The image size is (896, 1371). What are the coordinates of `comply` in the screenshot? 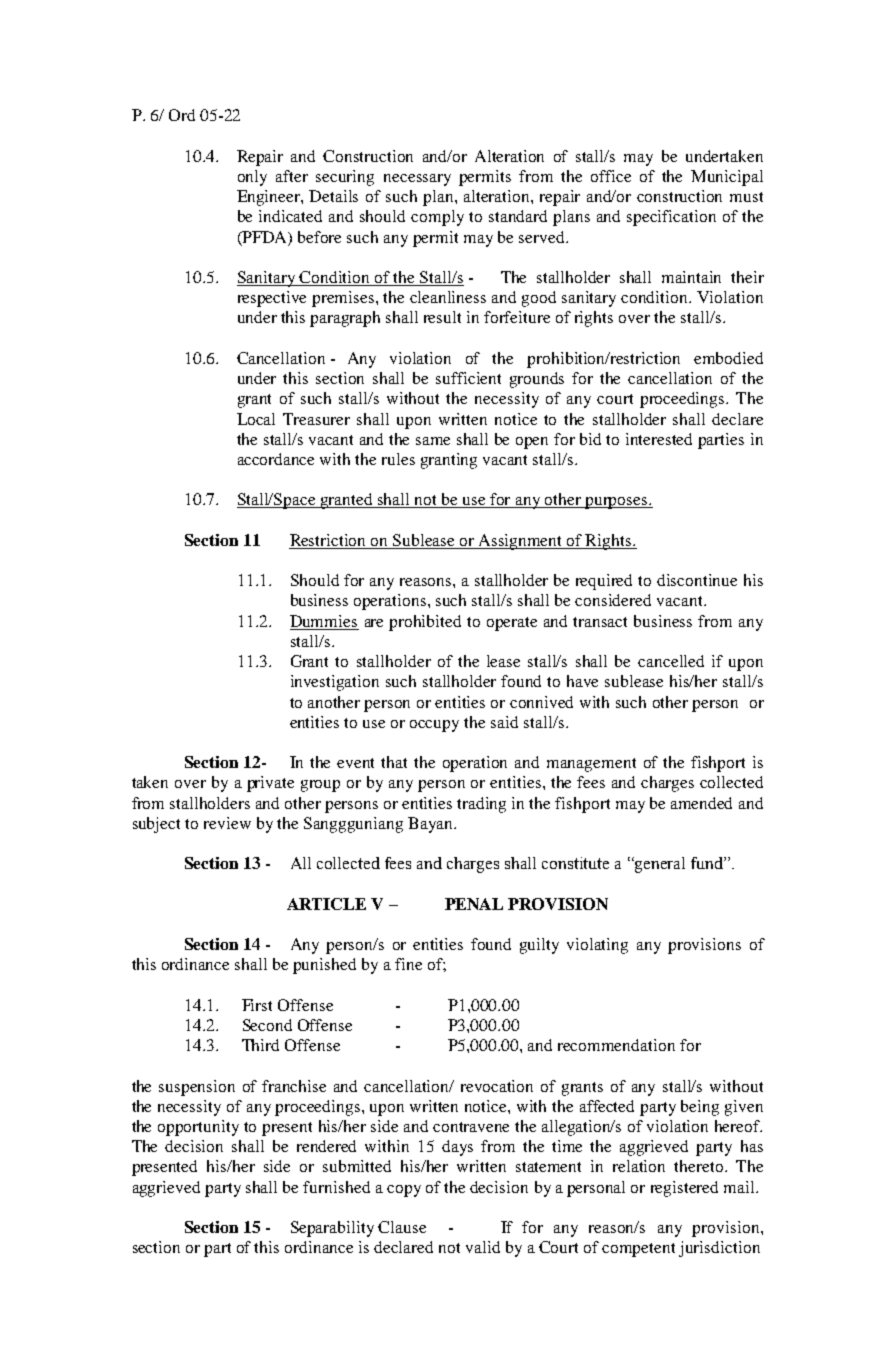 It's located at (437, 218).
